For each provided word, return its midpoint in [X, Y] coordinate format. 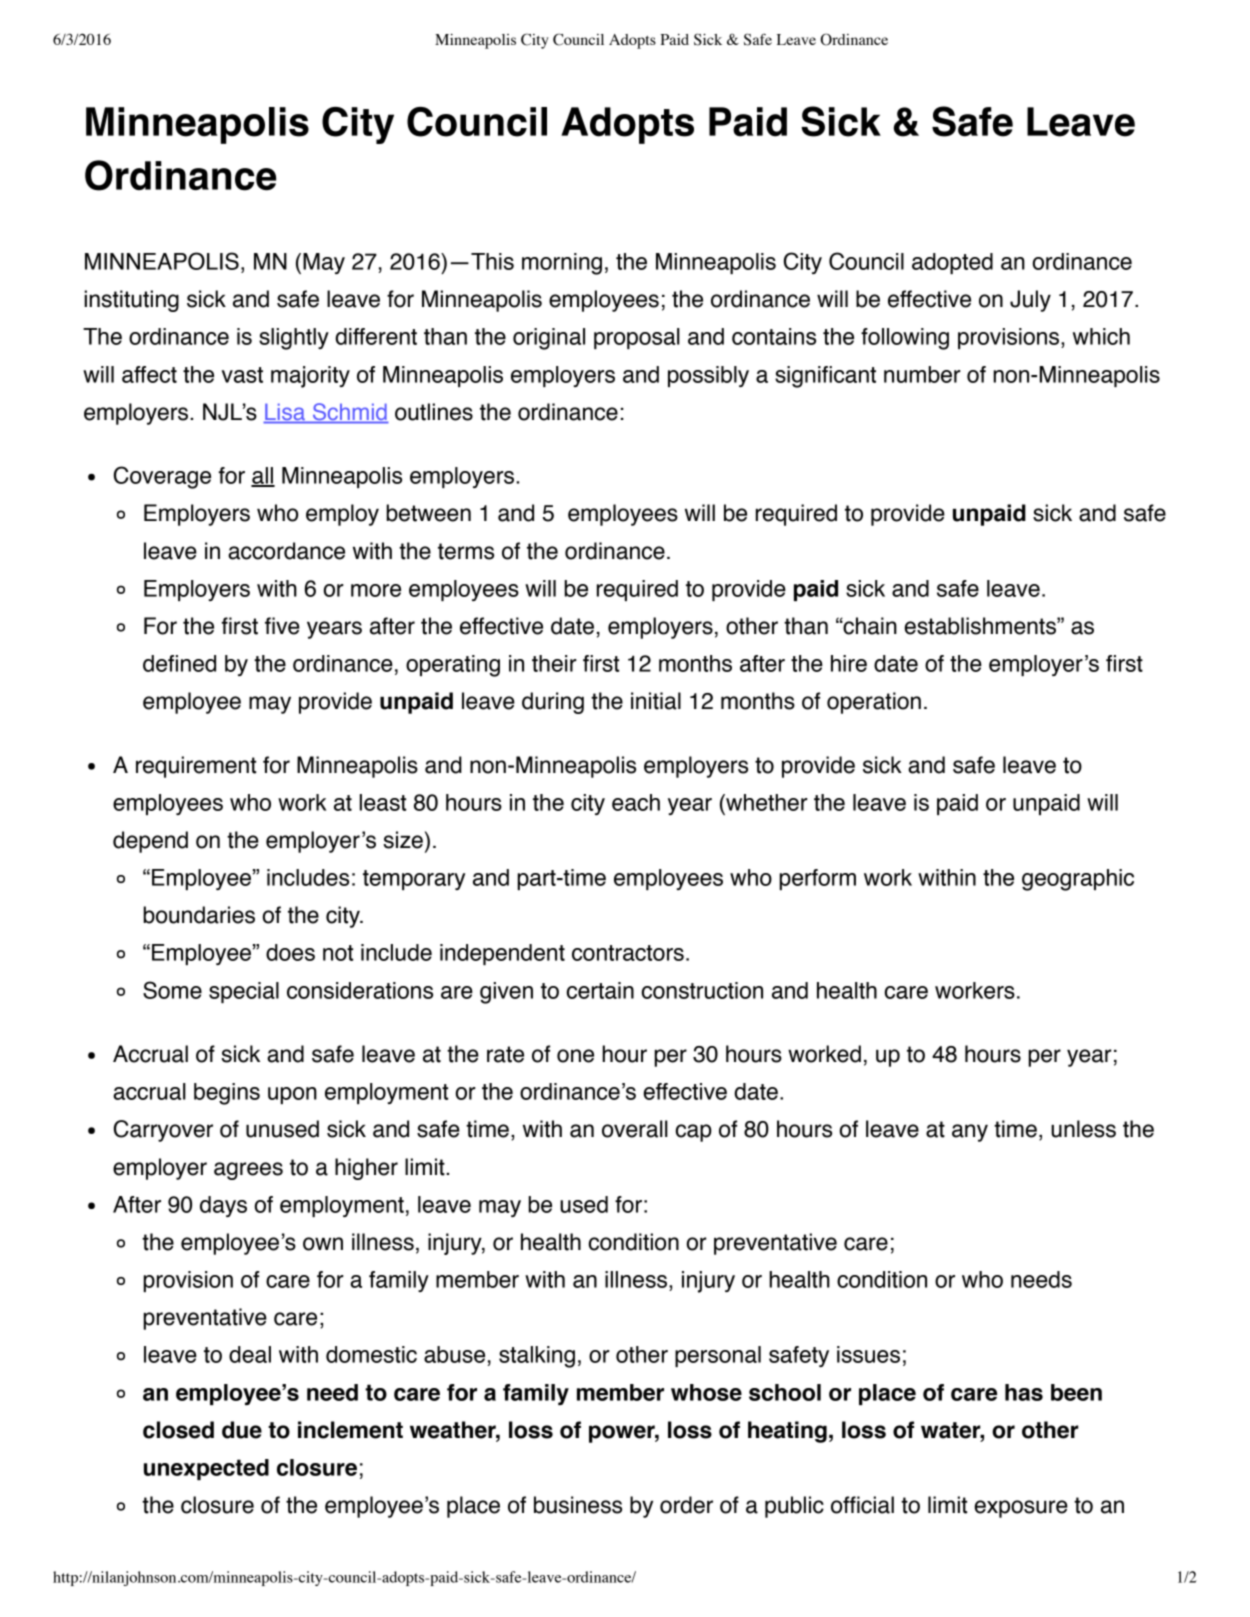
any [970, 1133]
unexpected [206, 1469]
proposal [637, 338]
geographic [1078, 880]
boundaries [199, 915]
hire [849, 663]
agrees [248, 1171]
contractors [628, 953]
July [1030, 301]
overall [635, 1129]
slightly [294, 339]
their [554, 663]
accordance [286, 551]
